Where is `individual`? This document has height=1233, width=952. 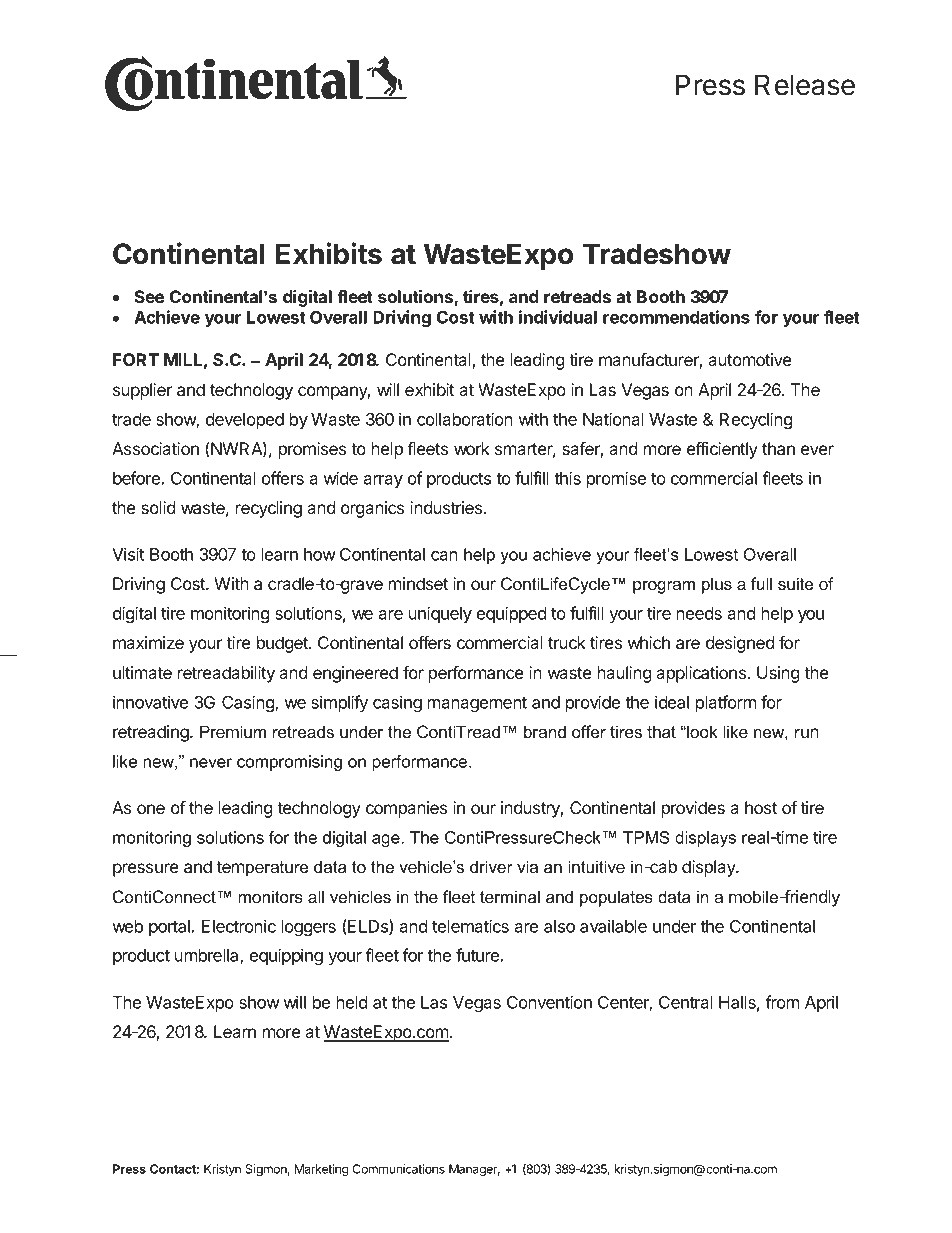
individual is located at coordinates (558, 317).
